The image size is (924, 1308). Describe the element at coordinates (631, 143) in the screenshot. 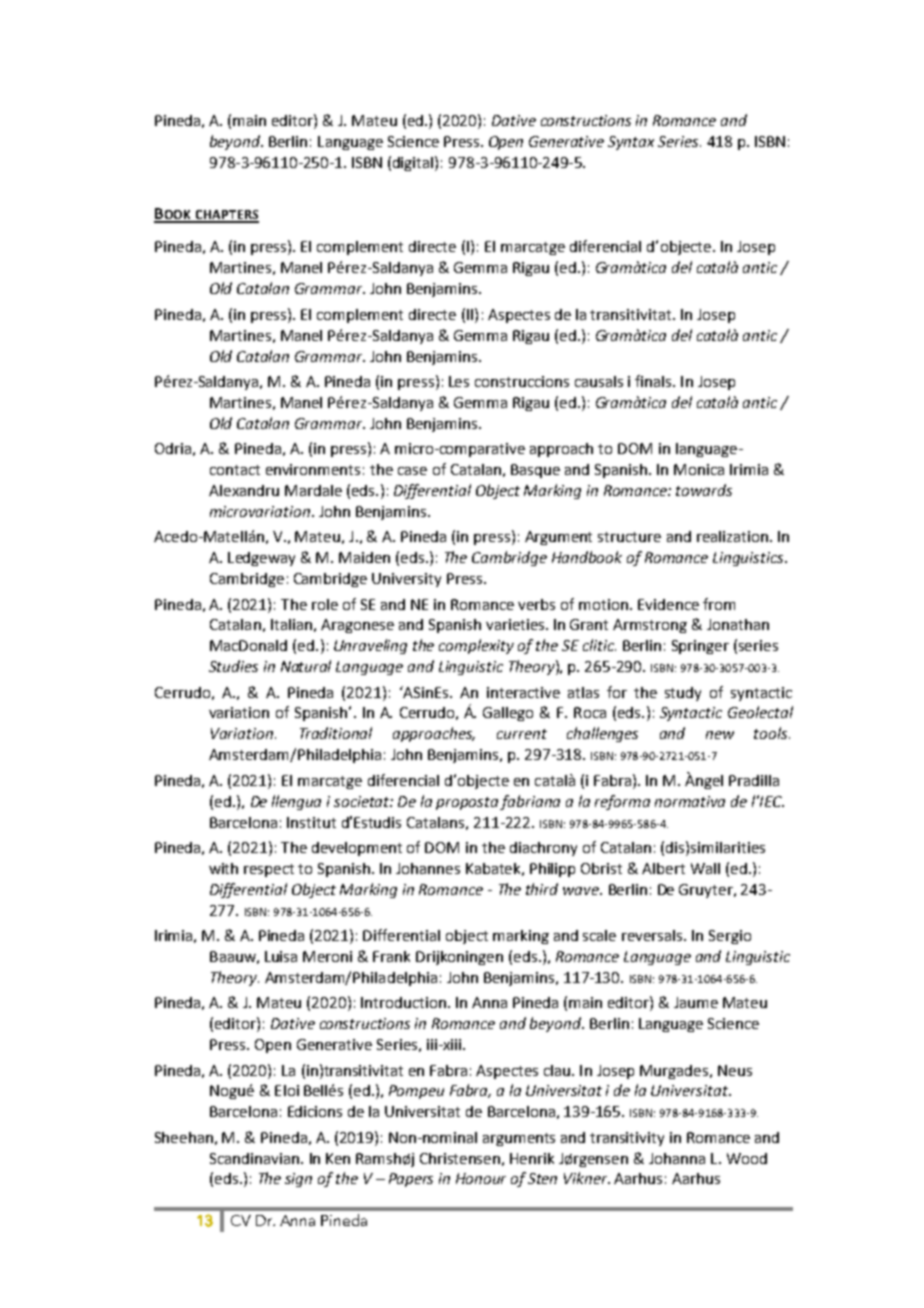

I see `Syntax` at that location.
